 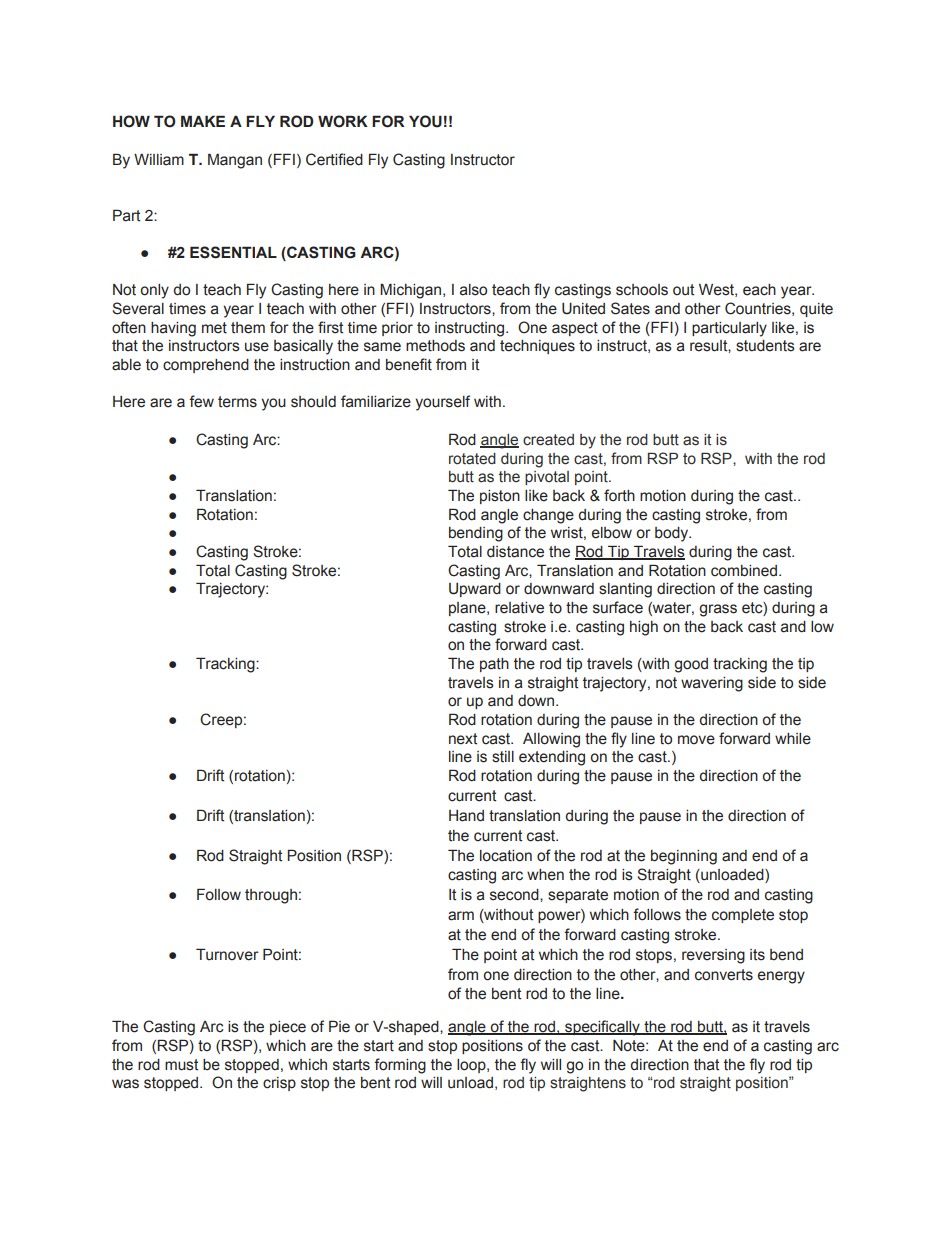 What do you see at coordinates (343, 121) in the screenshot?
I see `WORK` at bounding box center [343, 121].
